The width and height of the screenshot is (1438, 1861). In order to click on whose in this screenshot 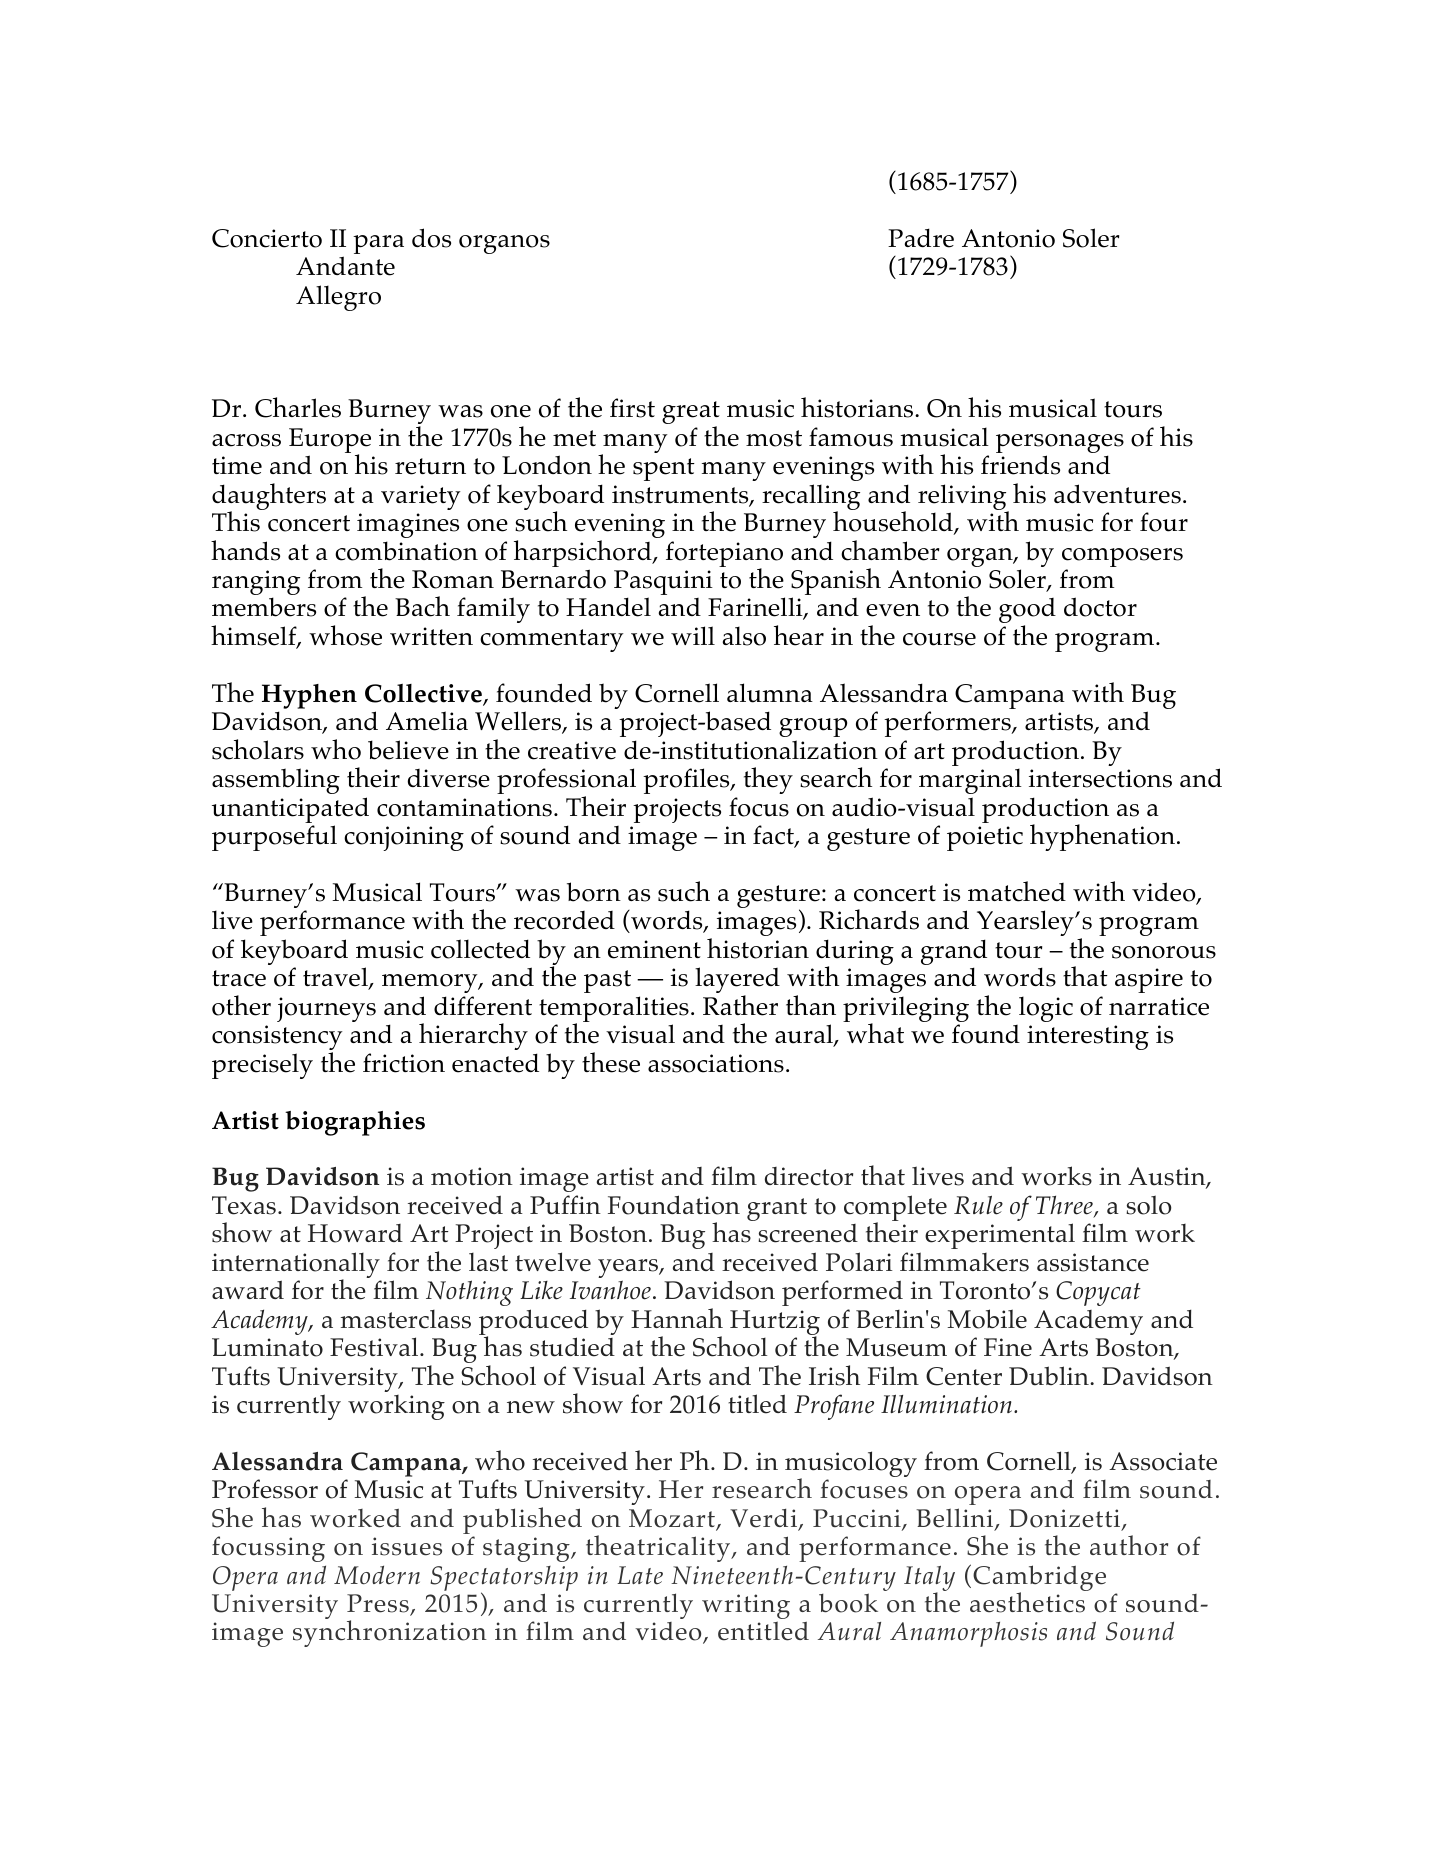, I will do `click(345, 635)`.
